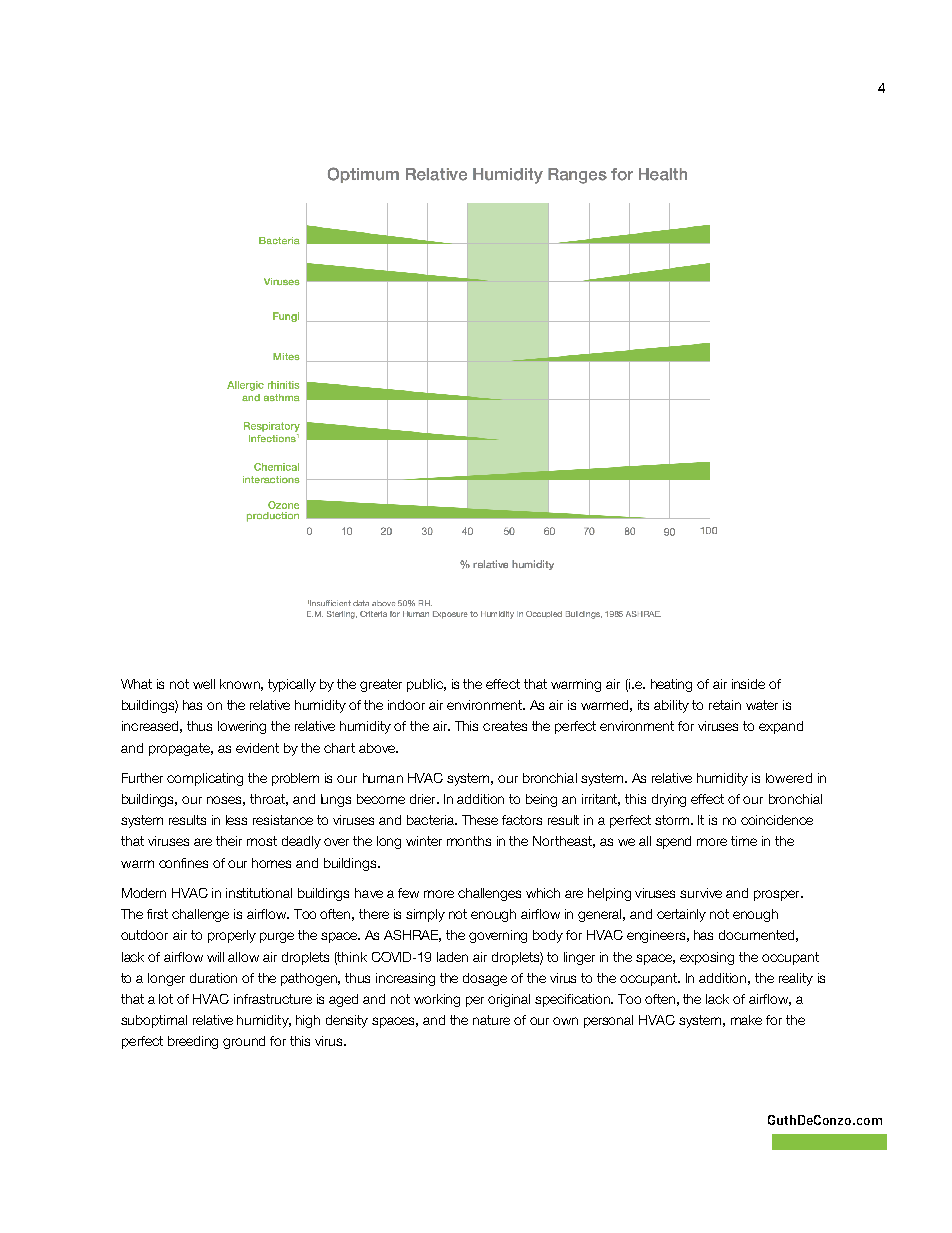 The width and height of the screenshot is (952, 1233). What do you see at coordinates (383, 778) in the screenshot?
I see `human` at bounding box center [383, 778].
